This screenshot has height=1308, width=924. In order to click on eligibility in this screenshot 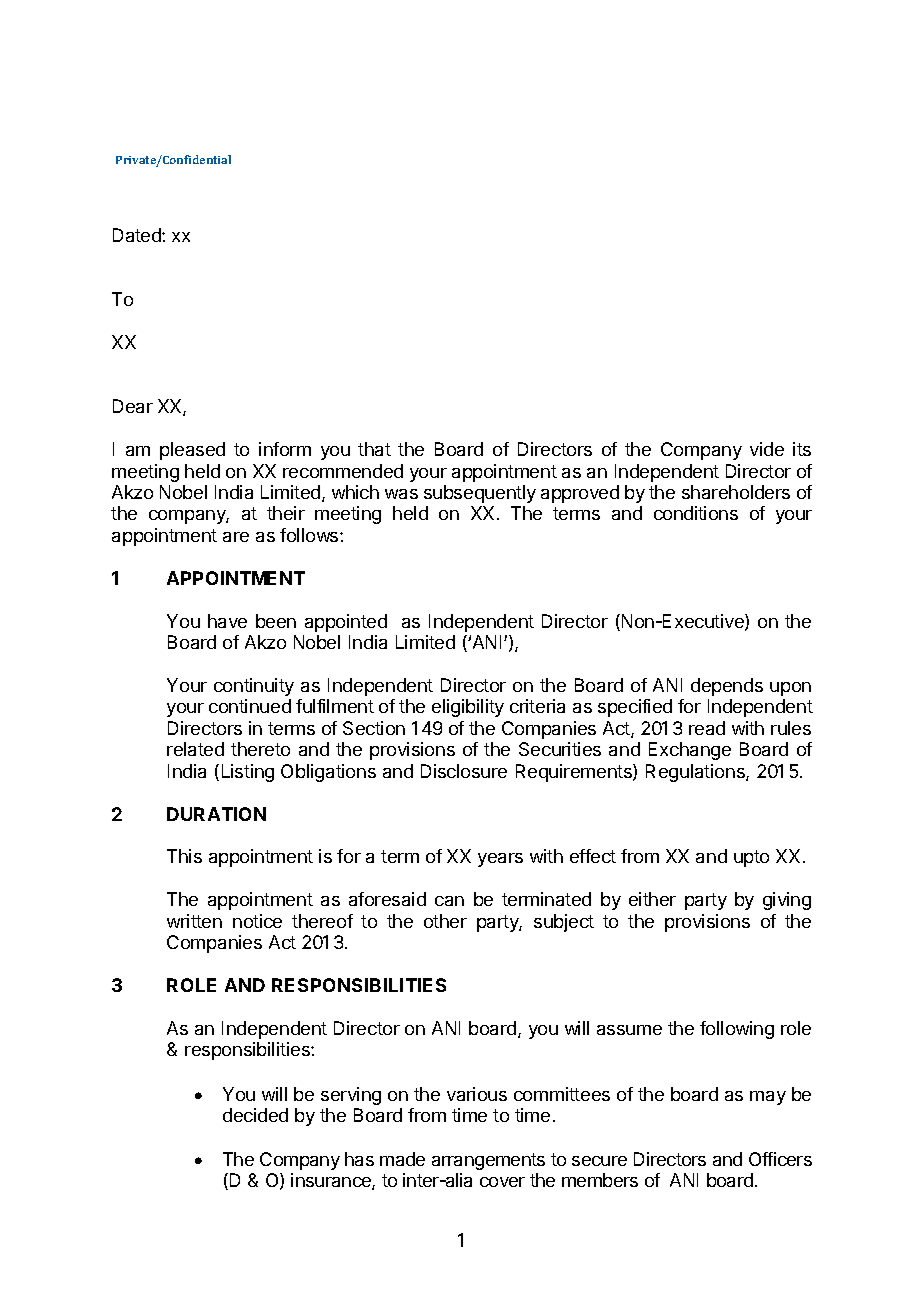, I will do `click(468, 708)`.
